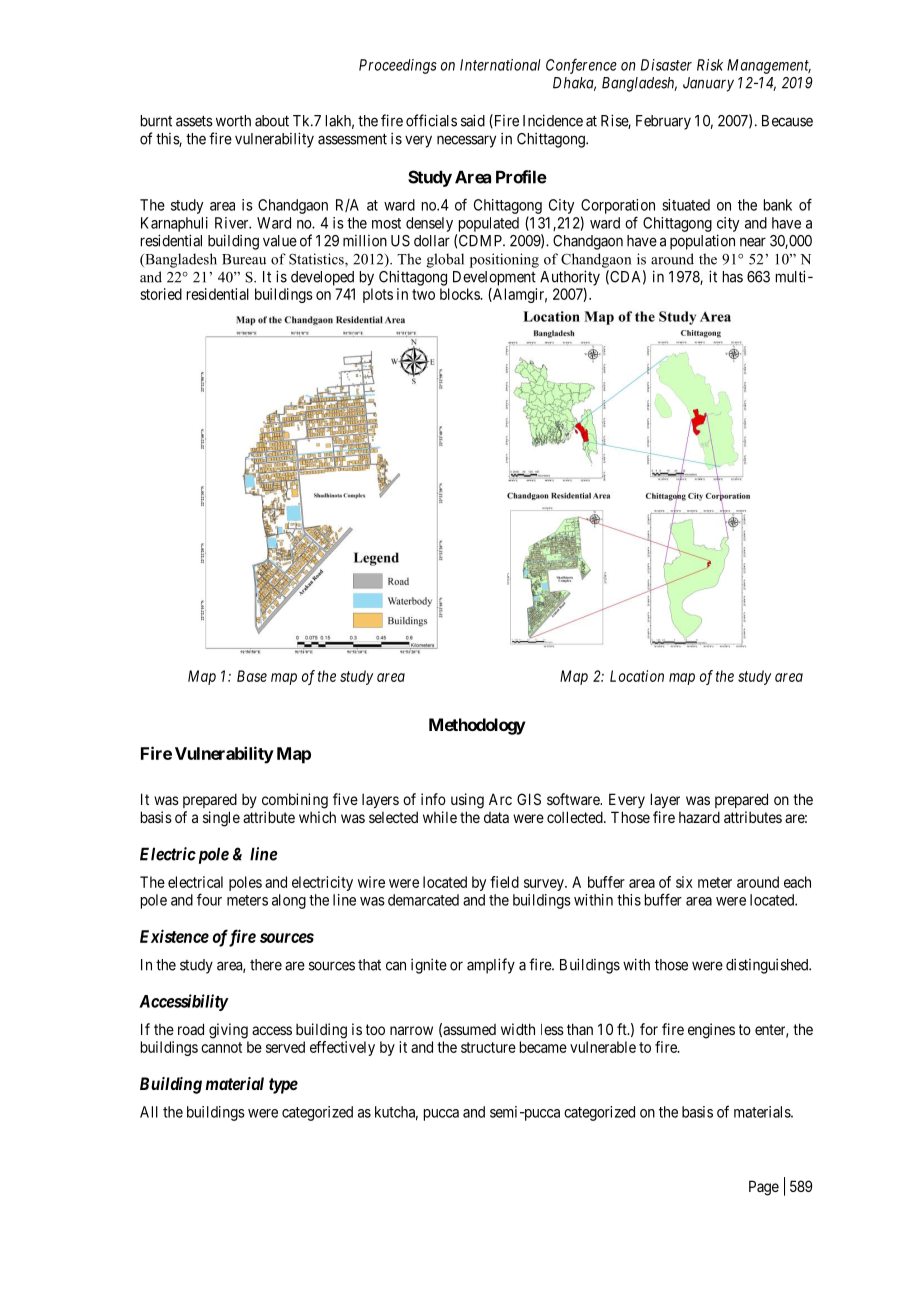 The image size is (924, 1307). What do you see at coordinates (252, 676) in the document?
I see `Base` at bounding box center [252, 676].
